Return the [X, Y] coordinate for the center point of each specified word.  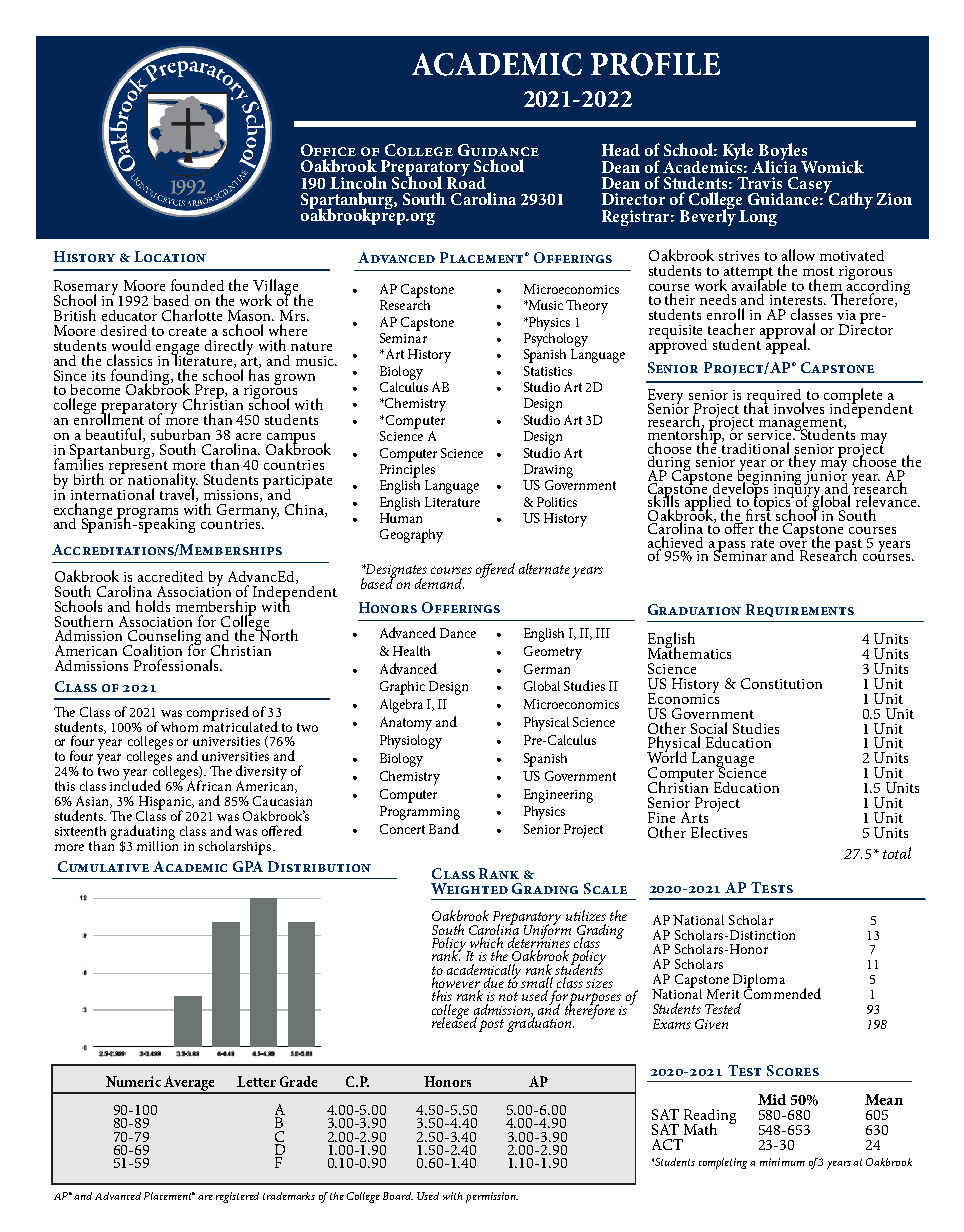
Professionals [177, 665]
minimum [782, 1162]
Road [466, 181]
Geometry [553, 653]
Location [170, 256]
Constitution [781, 683]
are [205, 1197]
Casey [811, 186]
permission [492, 1197]
